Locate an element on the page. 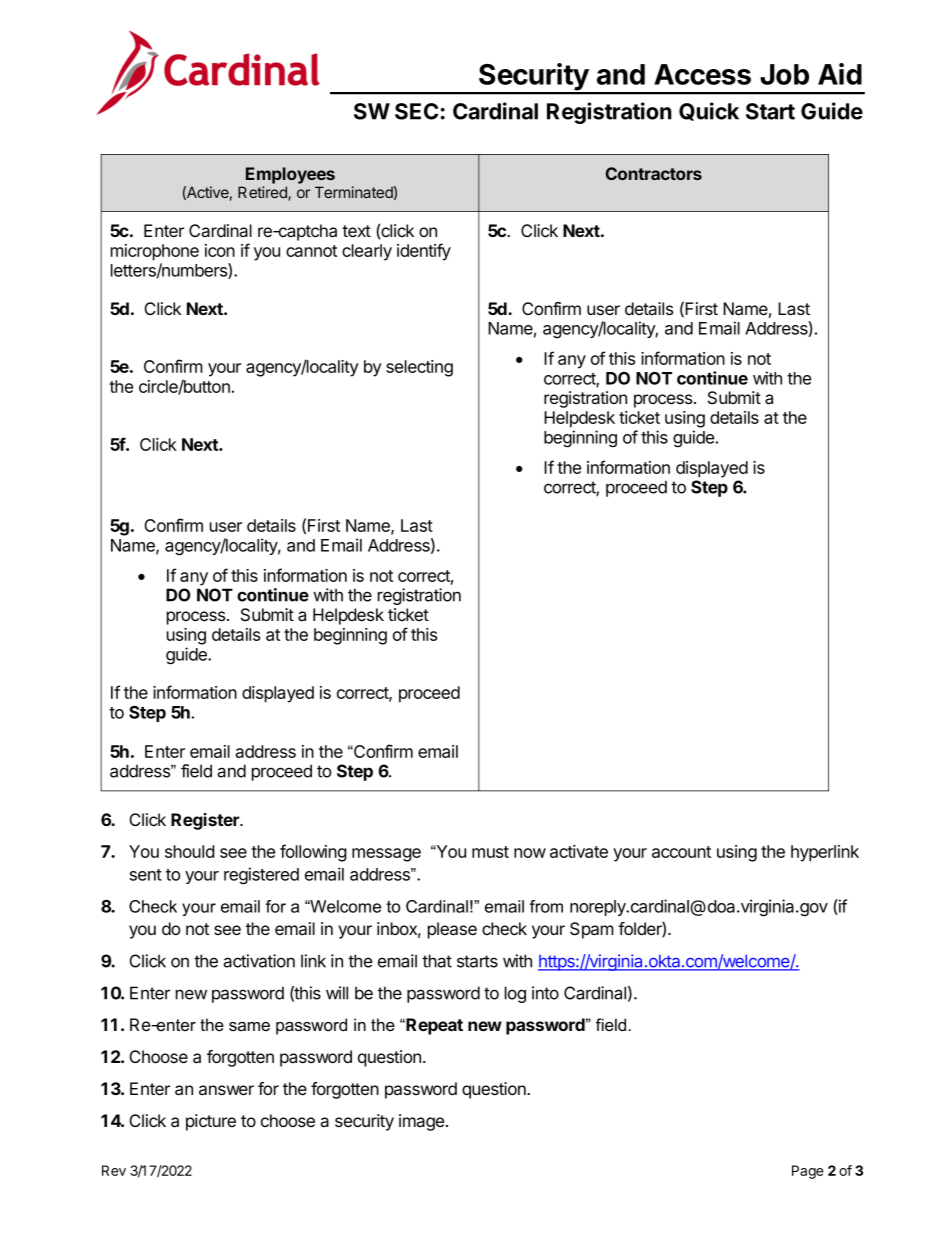 The image size is (952, 1233). image is located at coordinates (423, 1122).
